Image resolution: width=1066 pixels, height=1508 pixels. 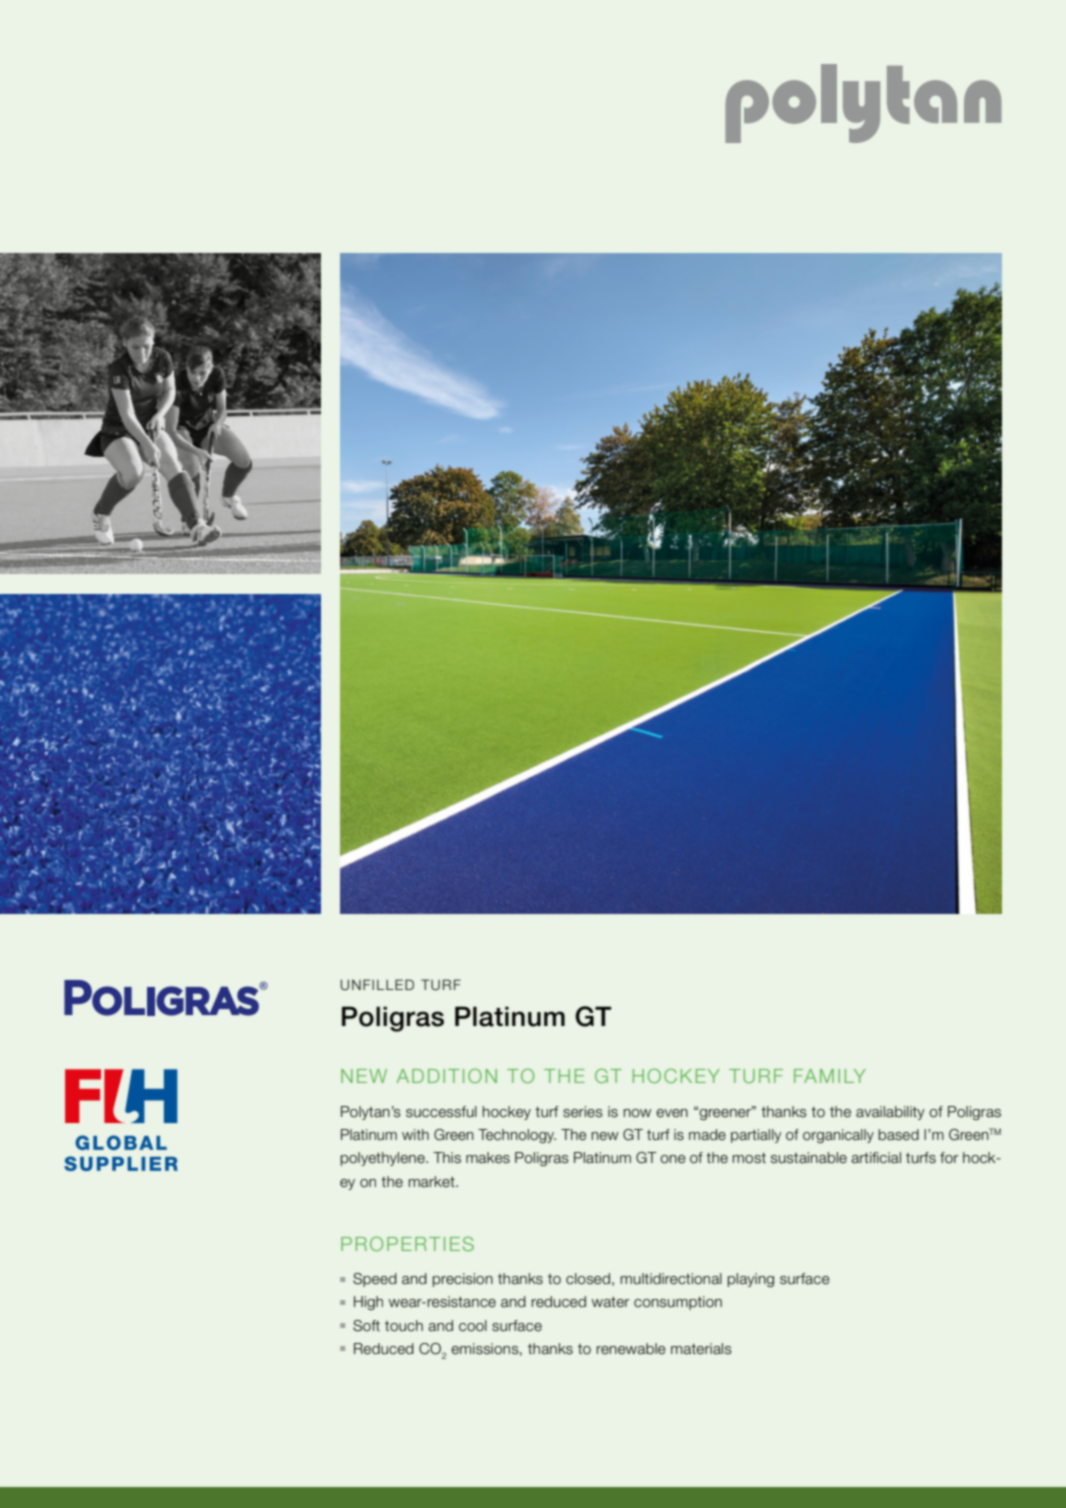 I want to click on one, so click(x=673, y=1159).
